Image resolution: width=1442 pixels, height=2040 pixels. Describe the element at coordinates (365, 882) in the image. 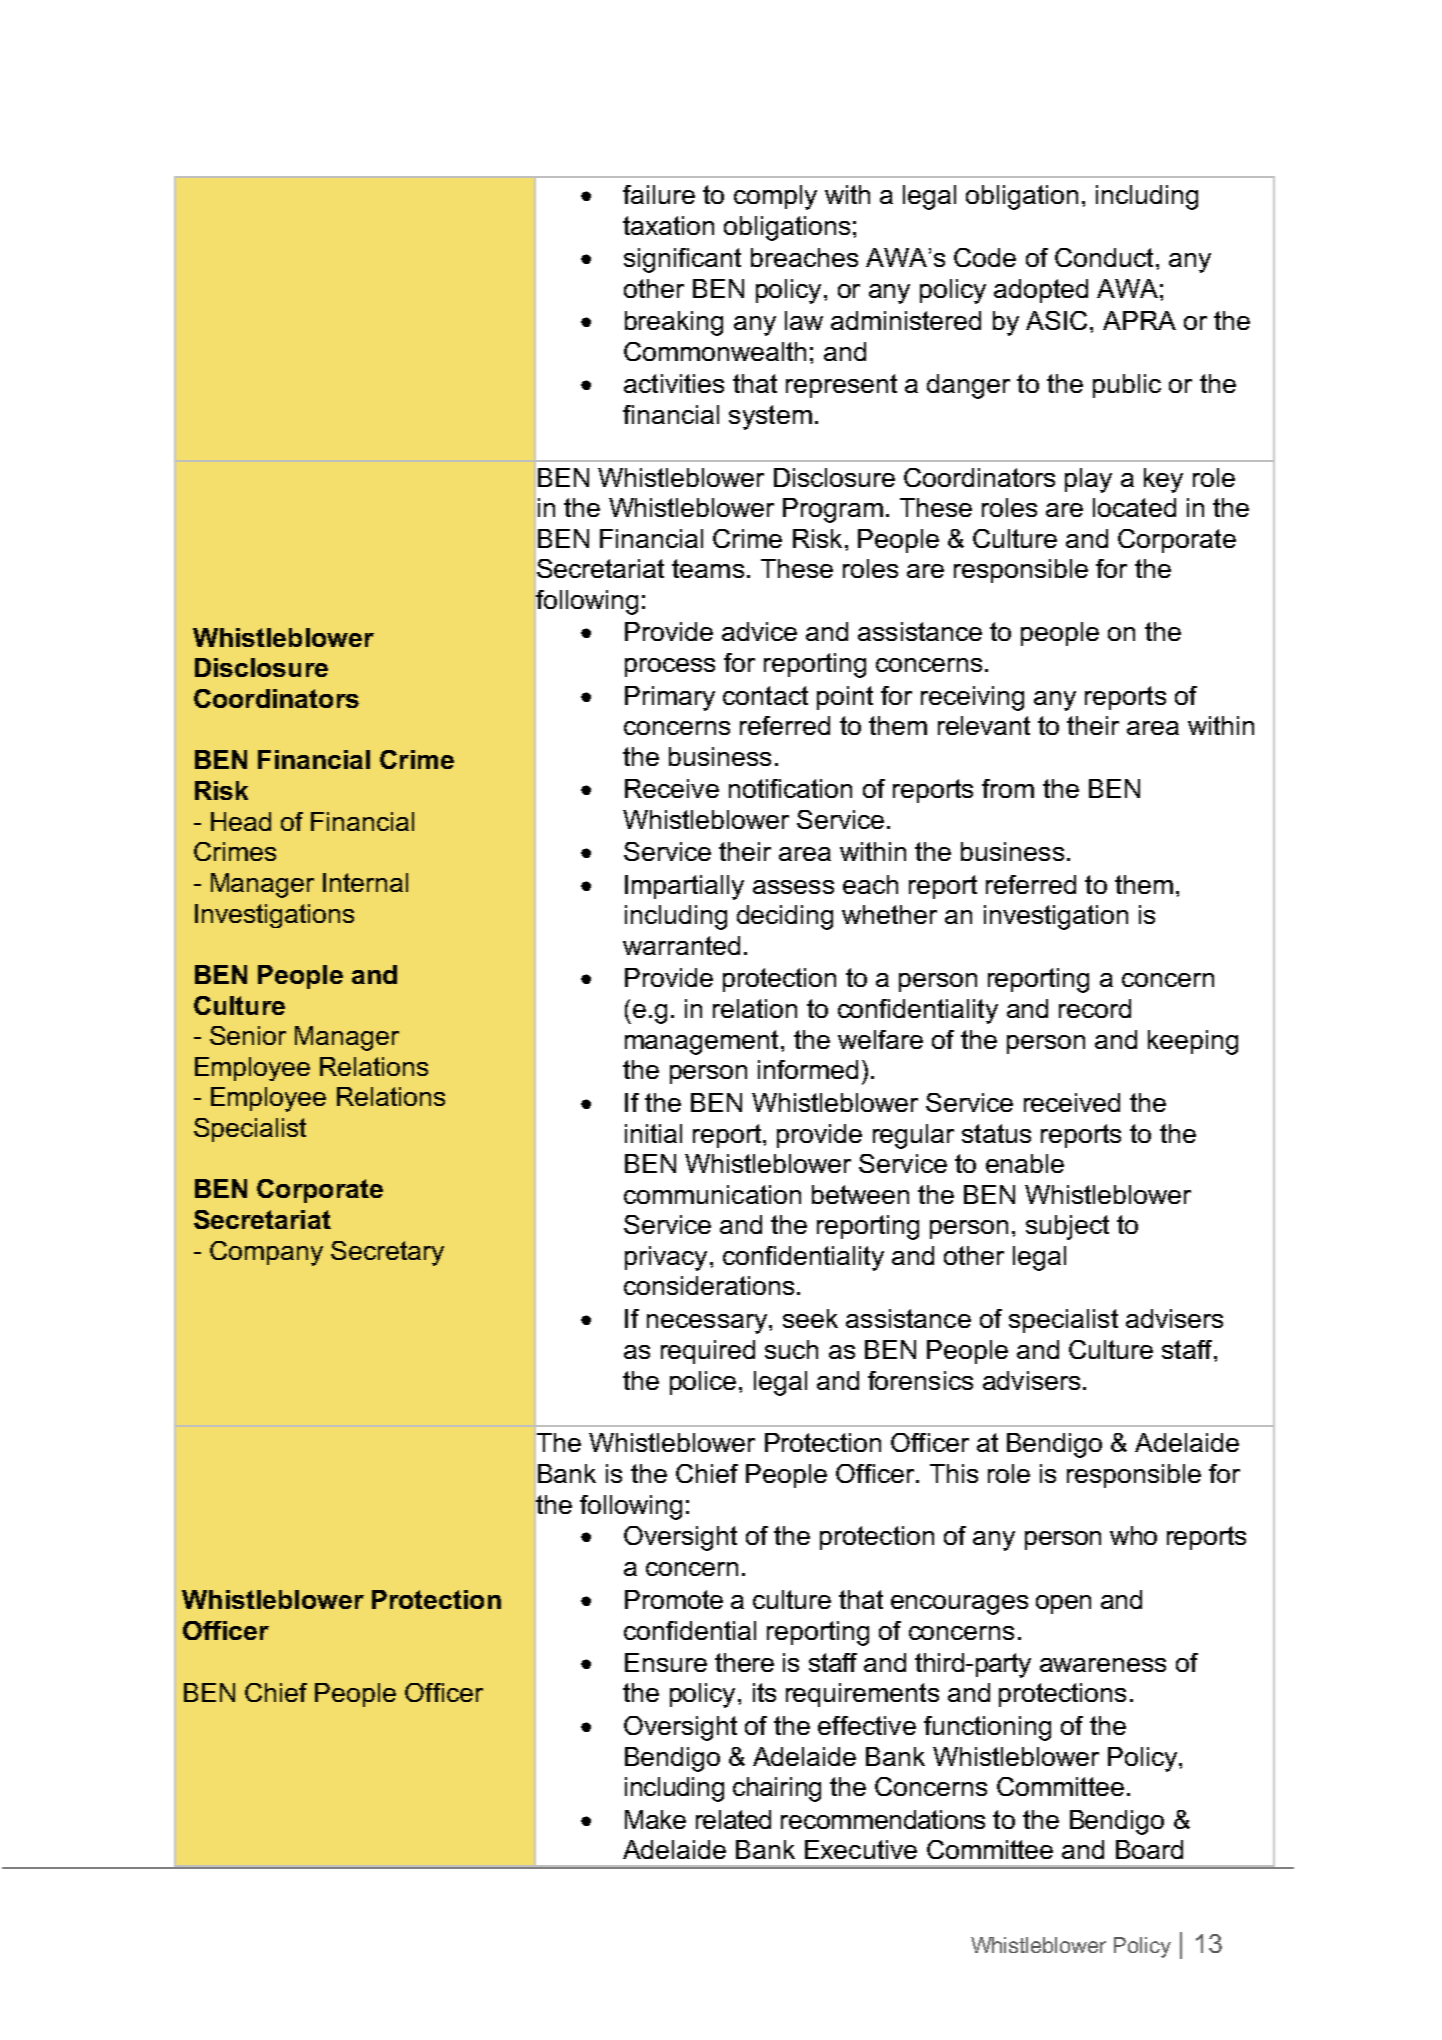

I see `Internal` at that location.
